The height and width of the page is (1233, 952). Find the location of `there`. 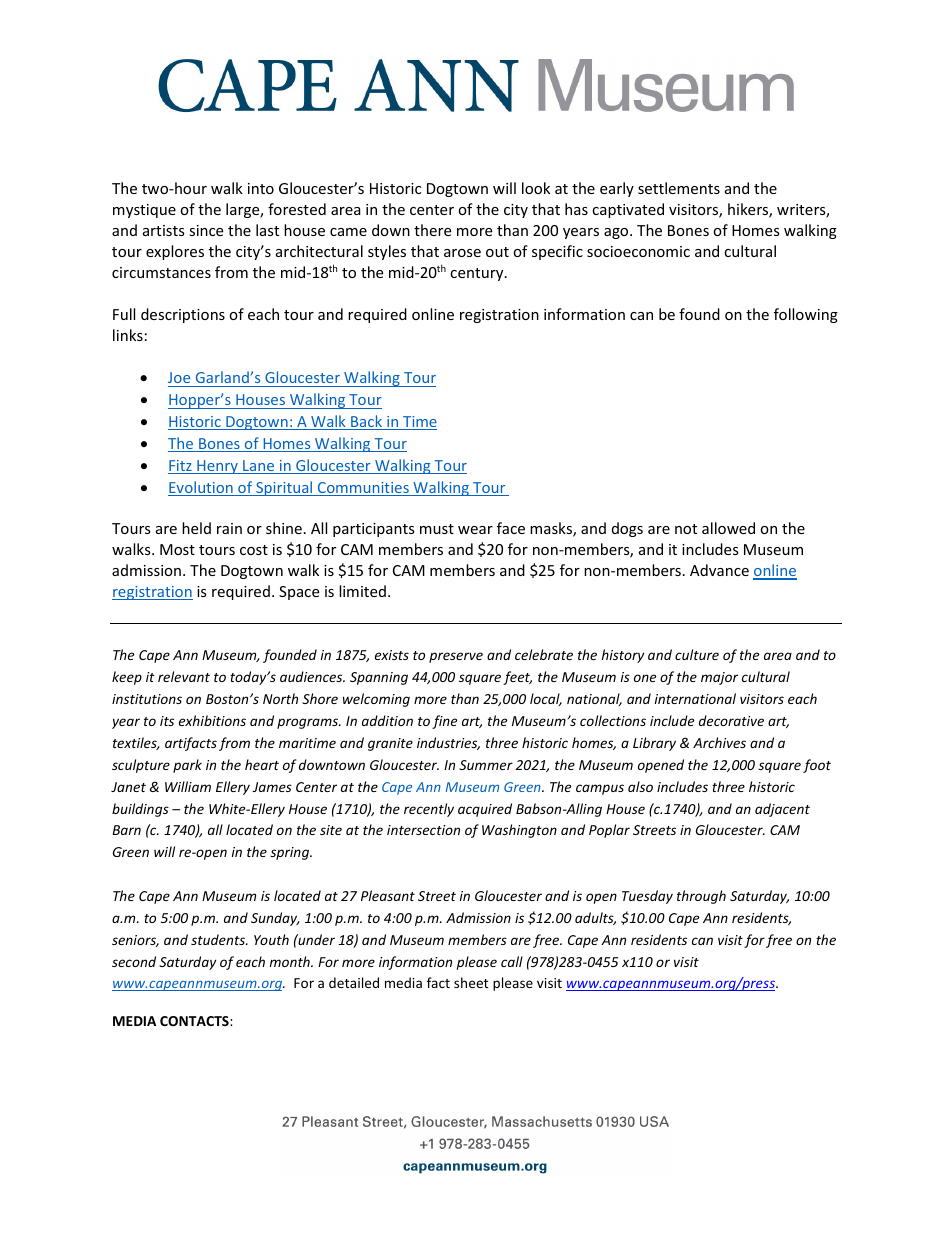

there is located at coordinates (432, 230).
